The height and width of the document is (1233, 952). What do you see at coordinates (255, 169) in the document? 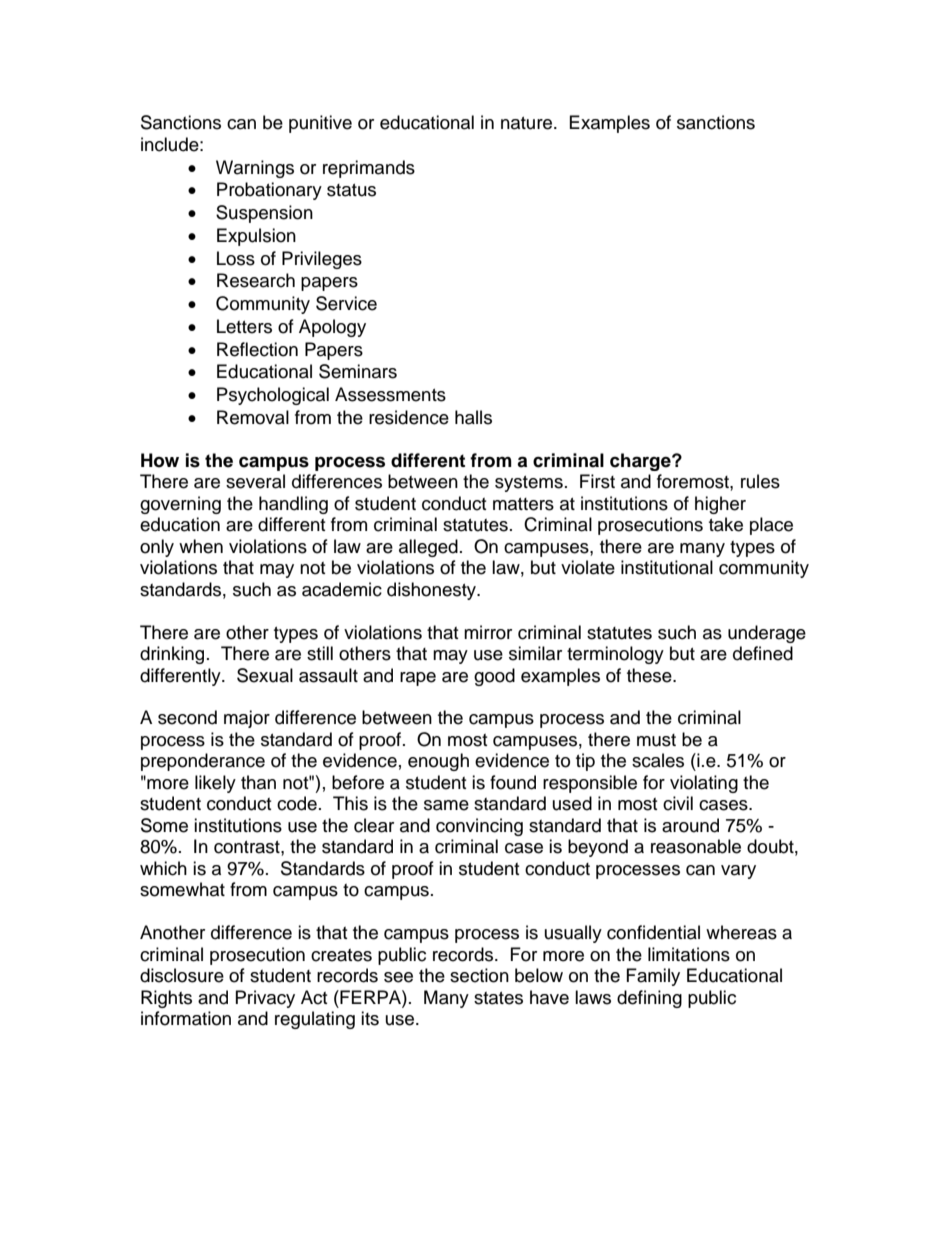
I see `Warnings` at bounding box center [255, 169].
